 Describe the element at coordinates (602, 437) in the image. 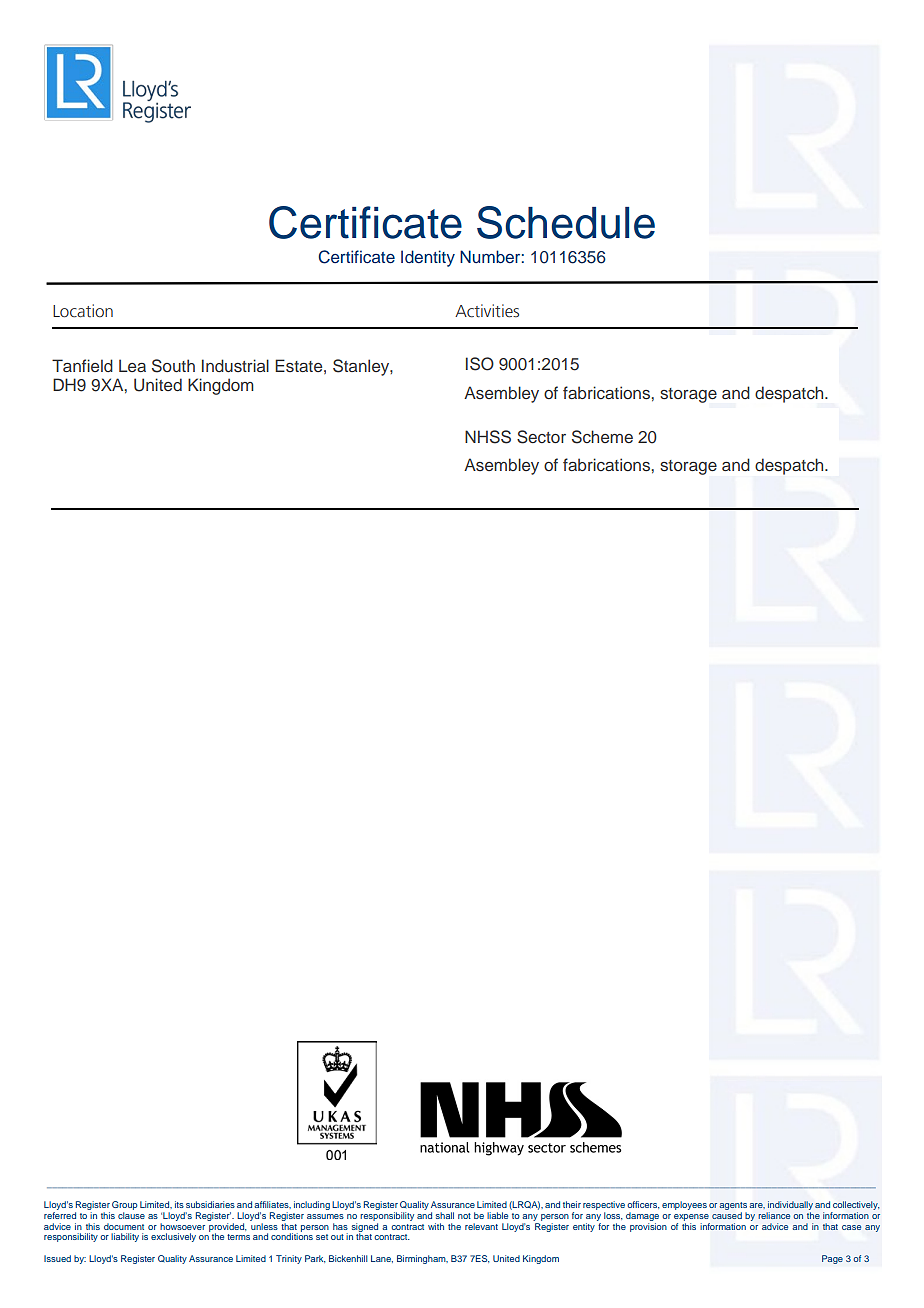

I see `Scheme` at that location.
